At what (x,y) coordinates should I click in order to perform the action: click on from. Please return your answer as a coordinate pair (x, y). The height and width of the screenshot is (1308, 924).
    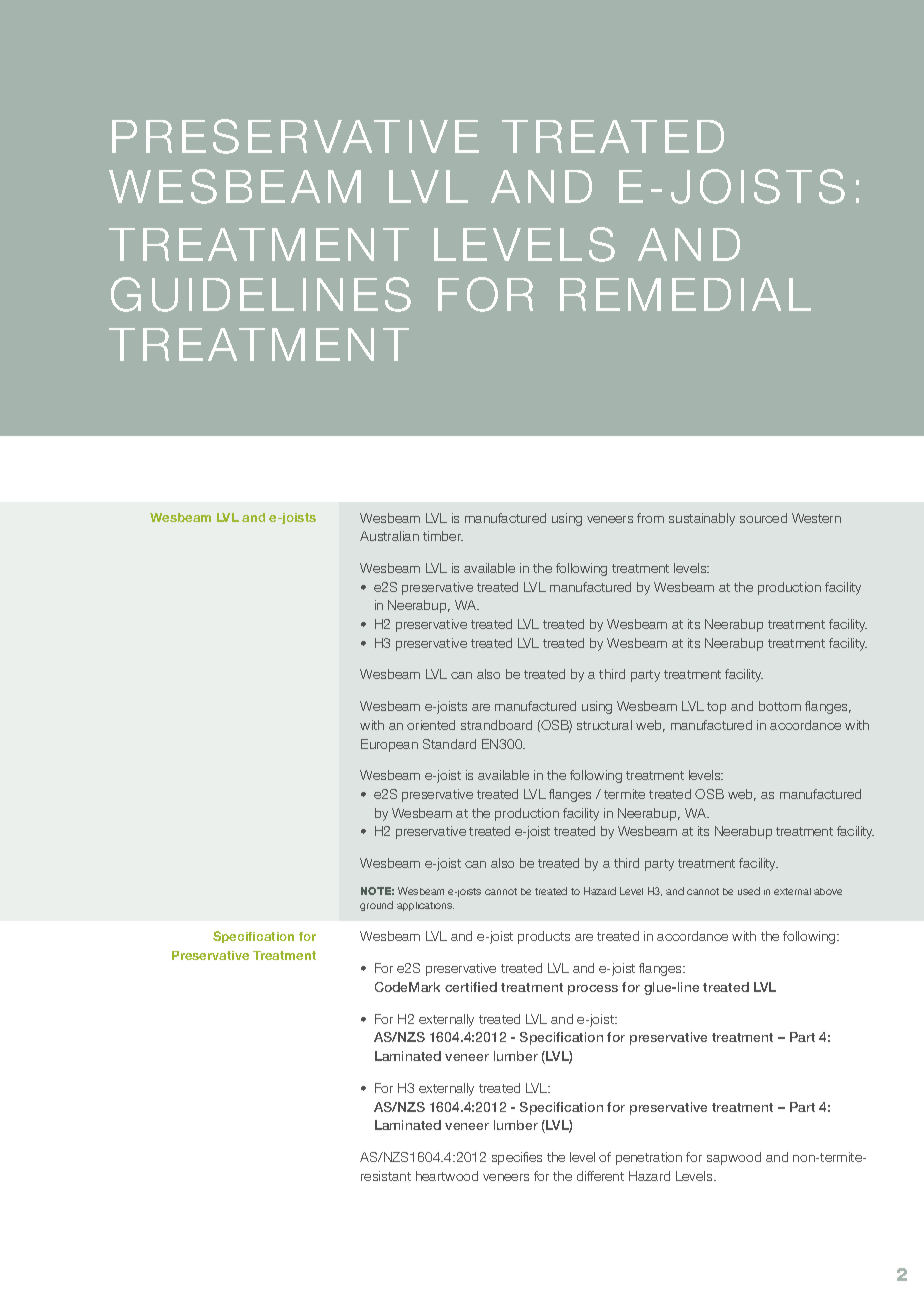
    Looking at the image, I should click on (650, 518).
